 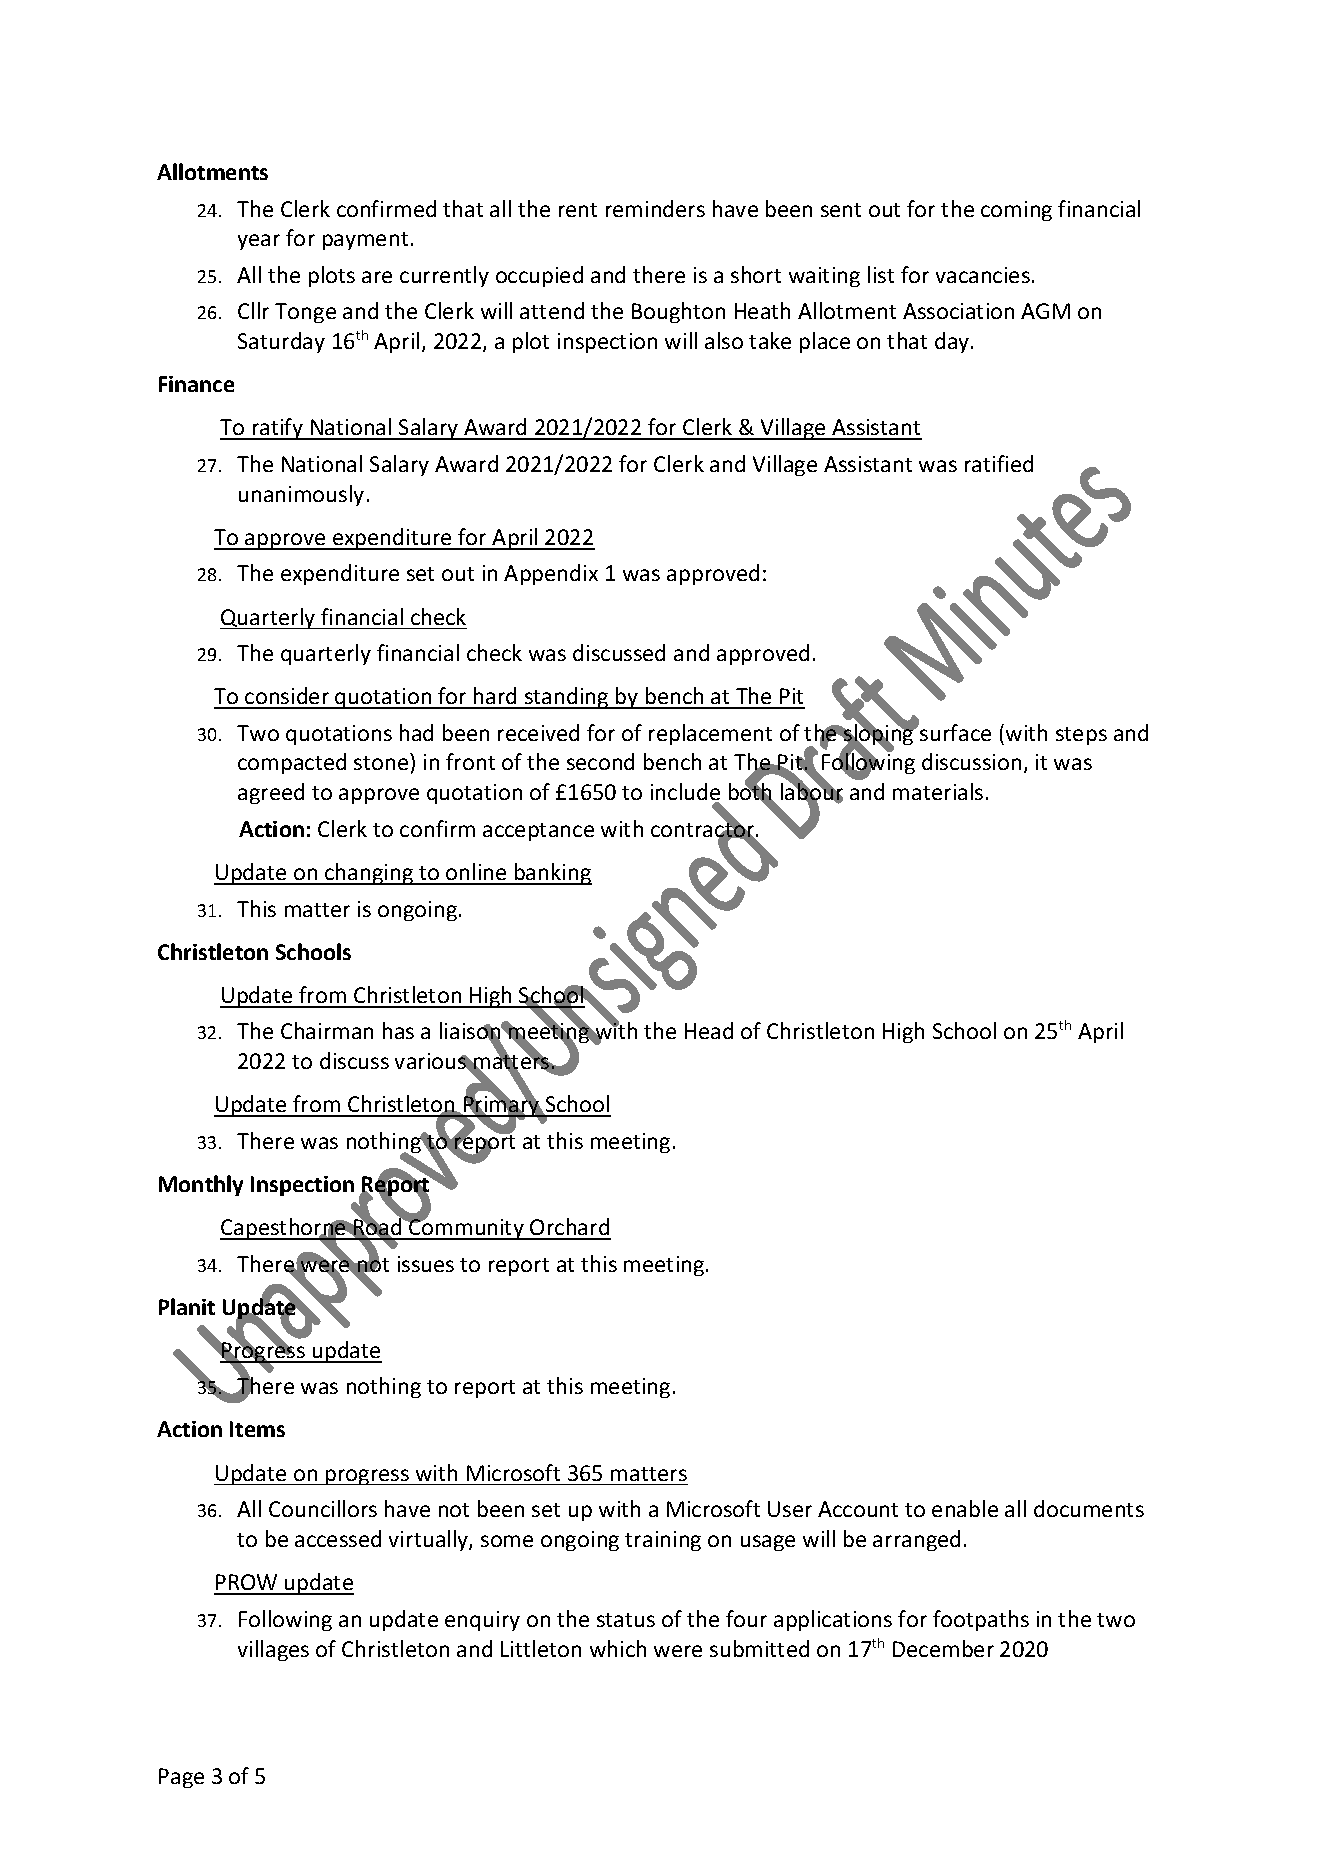 I want to click on reminders, so click(x=655, y=208).
